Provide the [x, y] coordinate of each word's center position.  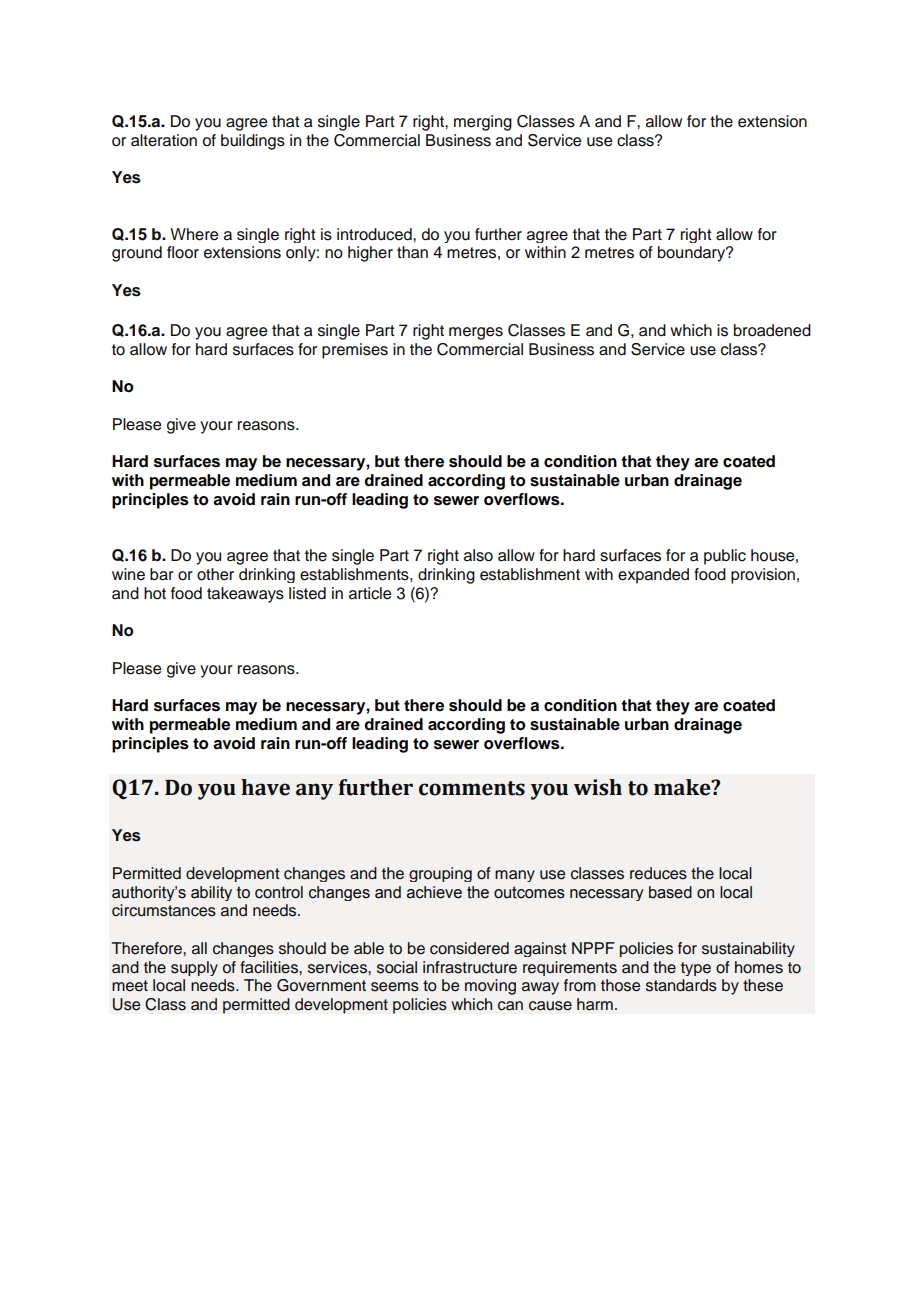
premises [355, 351]
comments [472, 788]
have [265, 787]
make [683, 787]
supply [194, 968]
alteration [164, 140]
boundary [693, 254]
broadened [772, 330]
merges [476, 333]
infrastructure [470, 967]
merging [483, 123]
